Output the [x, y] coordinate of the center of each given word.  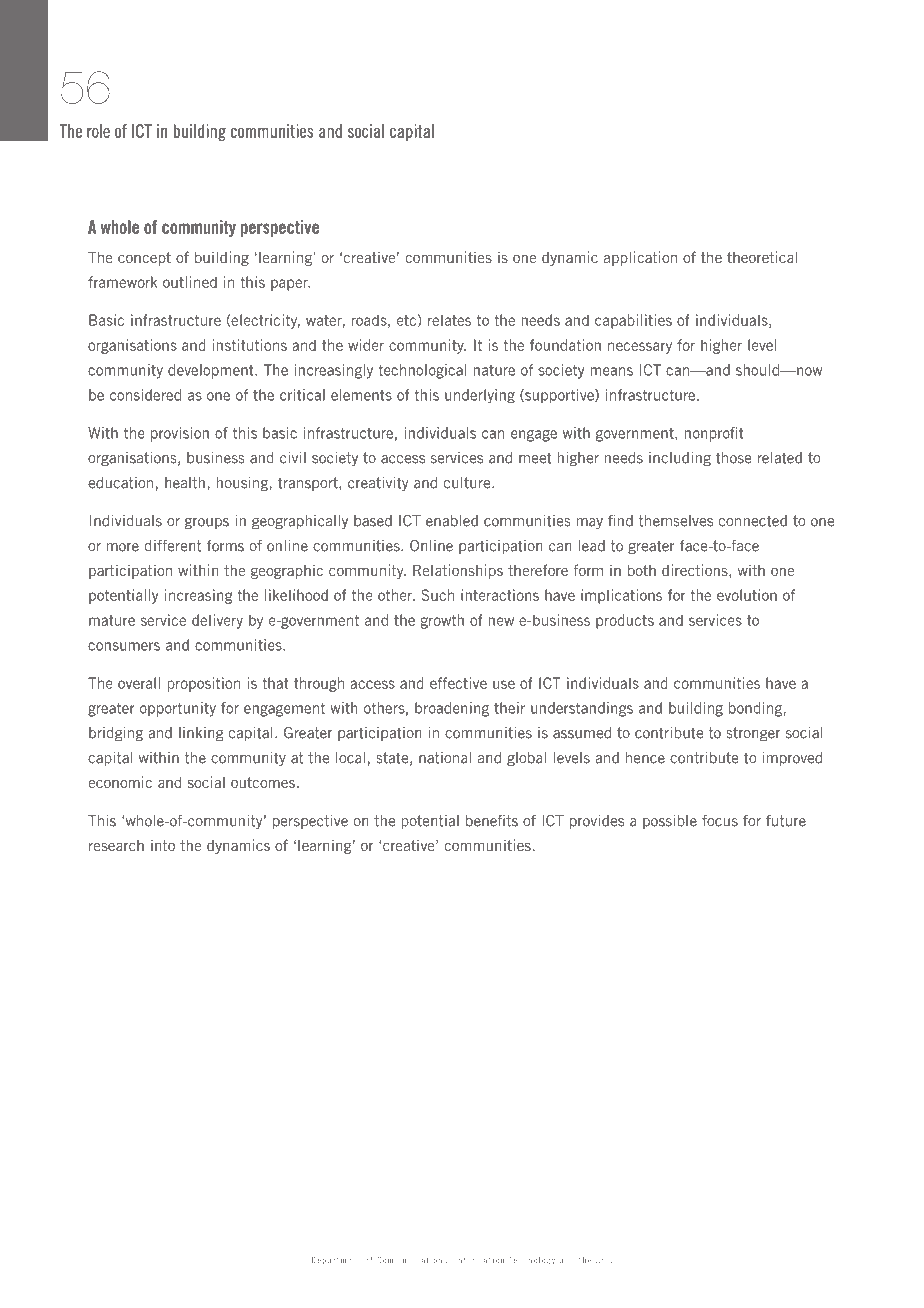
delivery [217, 621]
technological [422, 371]
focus [720, 821]
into [163, 845]
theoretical [762, 257]
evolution [747, 595]
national [445, 758]
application [640, 258]
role [98, 131]
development [212, 371]
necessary [640, 348]
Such [438, 595]
